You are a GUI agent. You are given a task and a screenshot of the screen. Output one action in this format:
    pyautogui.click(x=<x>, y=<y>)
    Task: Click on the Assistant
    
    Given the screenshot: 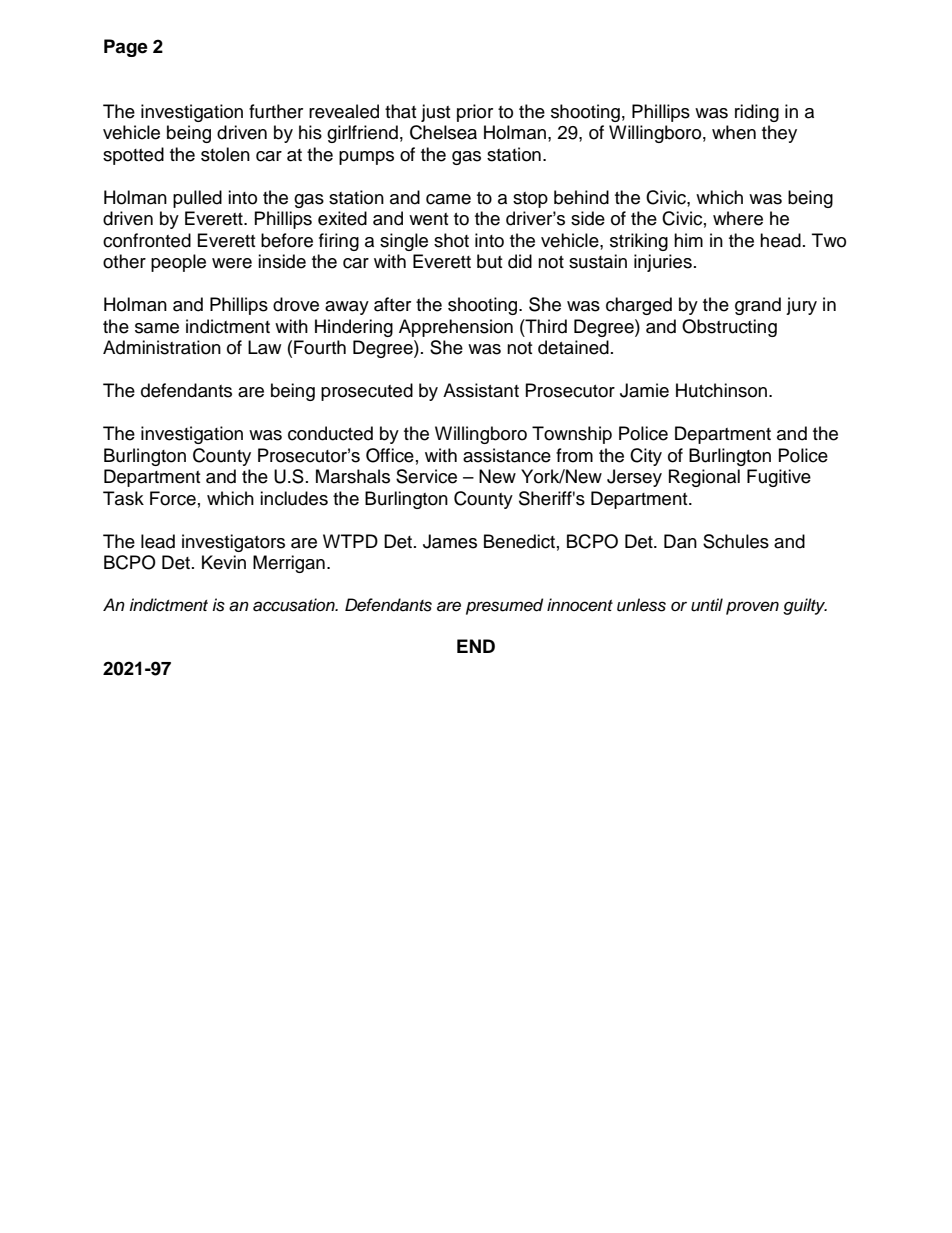 What is the action you would take?
    pyautogui.click(x=481, y=390)
